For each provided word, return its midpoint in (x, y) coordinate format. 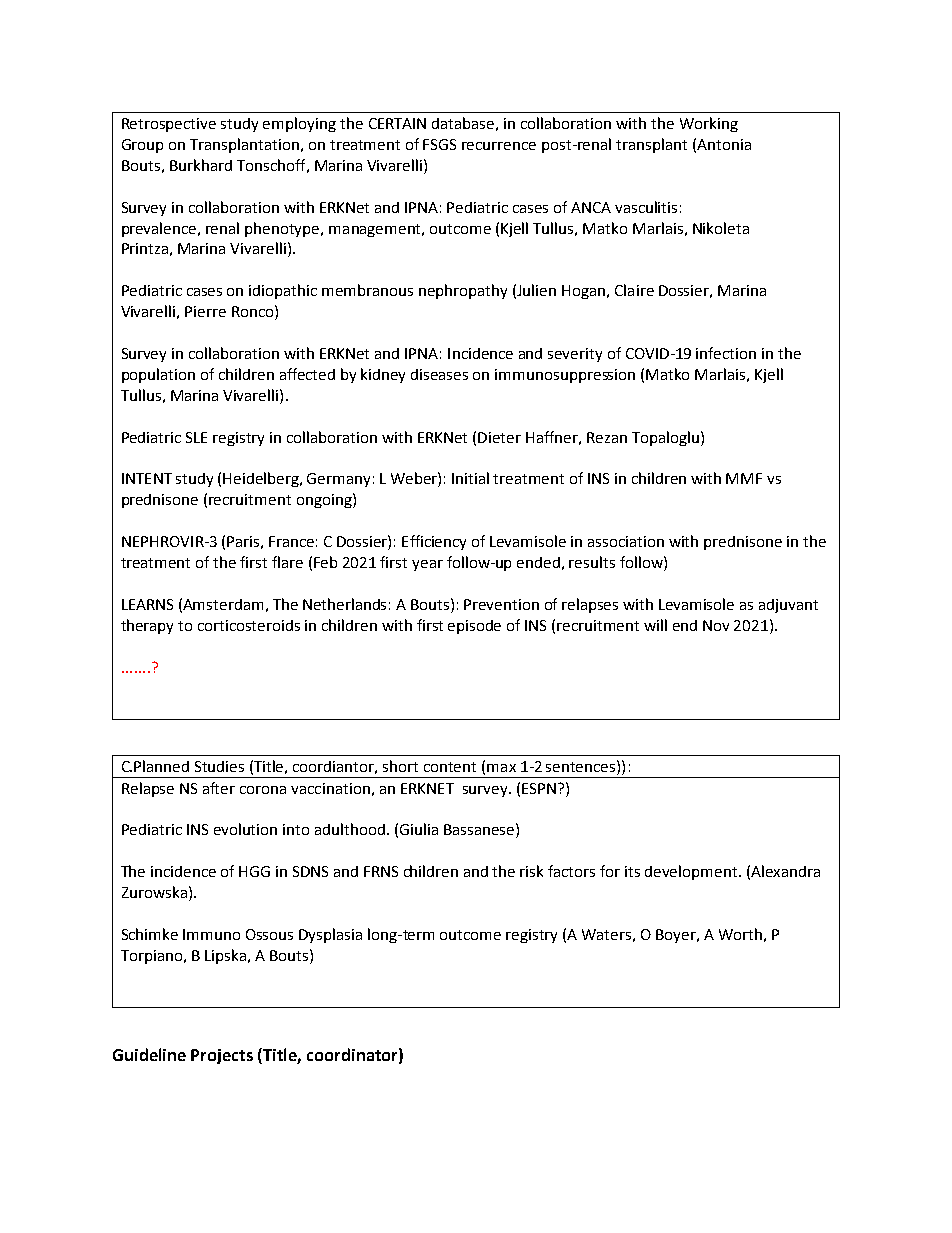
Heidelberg (262, 479)
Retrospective (169, 125)
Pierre (205, 311)
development (691, 872)
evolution (245, 829)
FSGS (439, 144)
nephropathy (463, 291)
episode (474, 627)
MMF (744, 478)
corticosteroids (249, 625)
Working (709, 124)
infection (726, 353)
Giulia (419, 829)
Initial (470, 478)
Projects (222, 1056)
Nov (716, 625)
